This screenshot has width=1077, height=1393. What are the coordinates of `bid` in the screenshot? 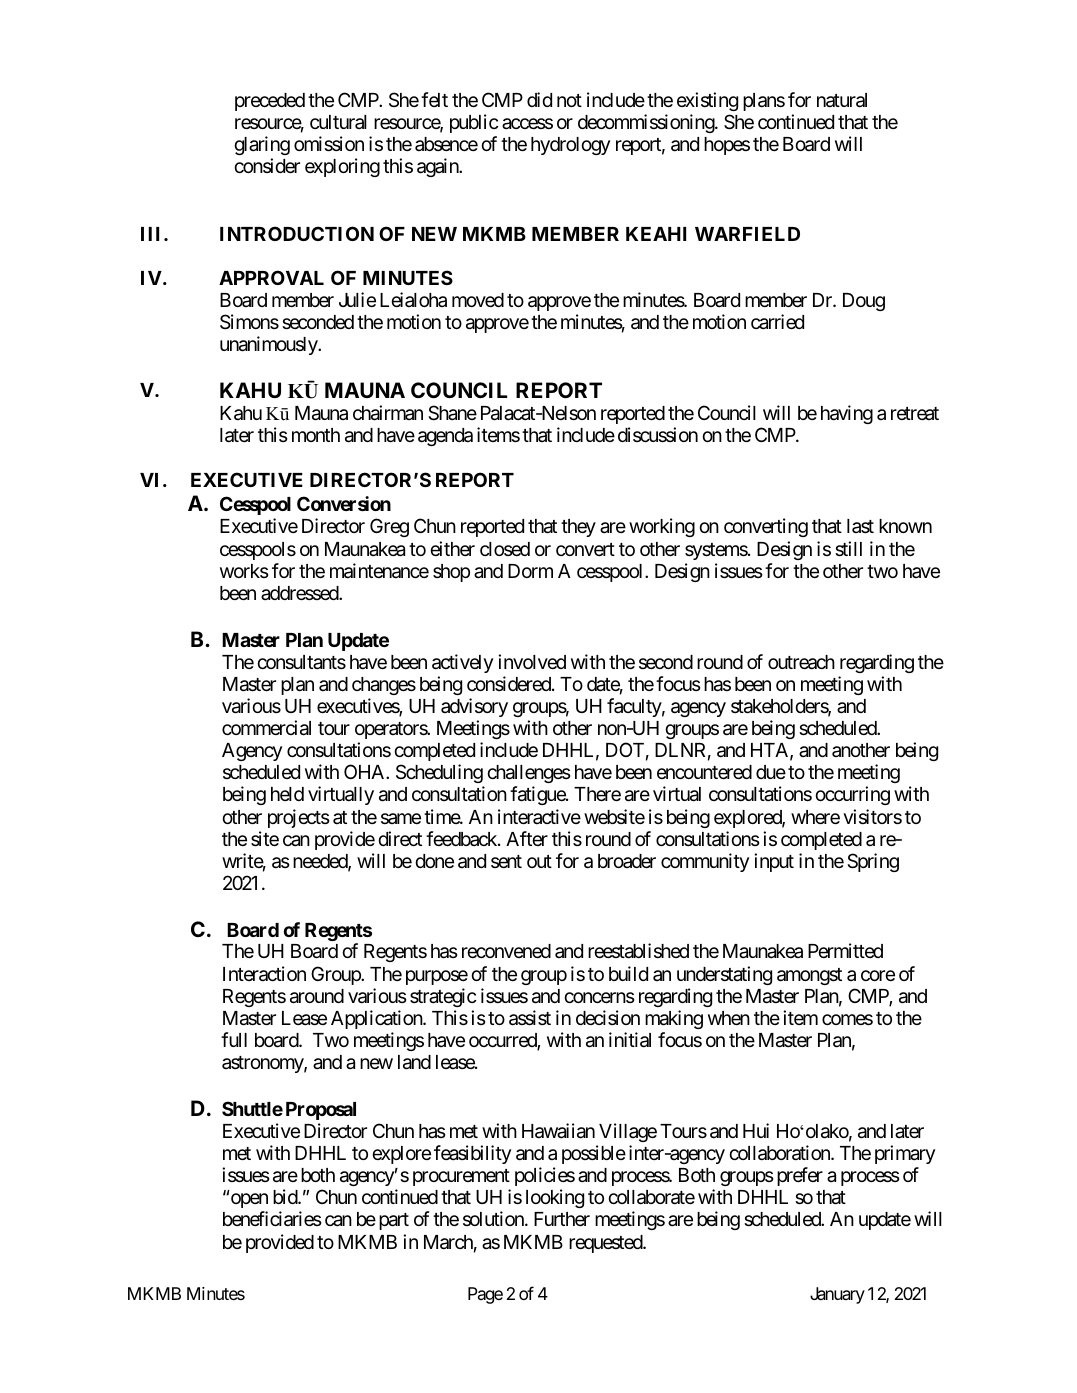 It's located at (286, 1196).
